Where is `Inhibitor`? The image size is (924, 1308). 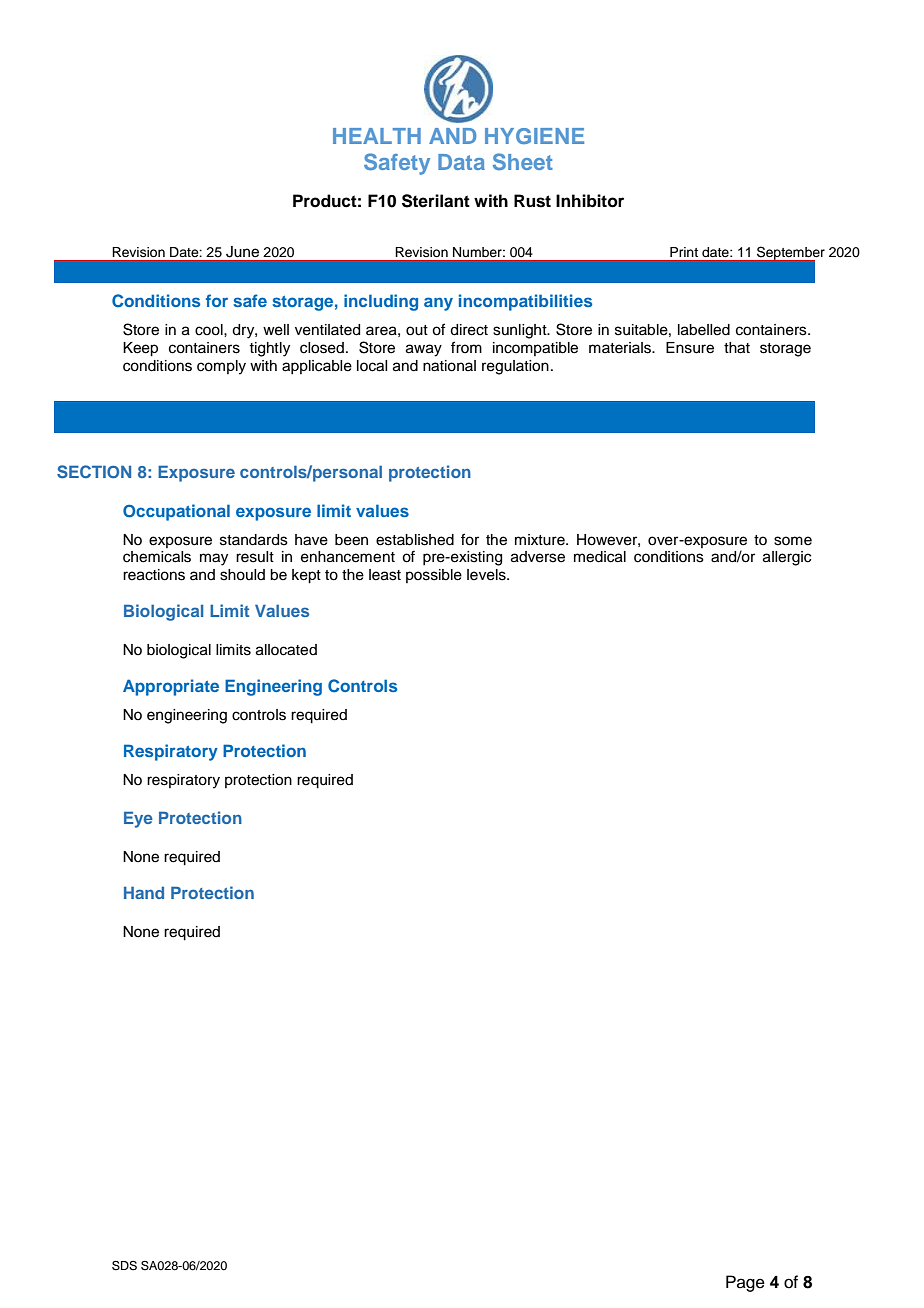 Inhibitor is located at coordinates (590, 201).
